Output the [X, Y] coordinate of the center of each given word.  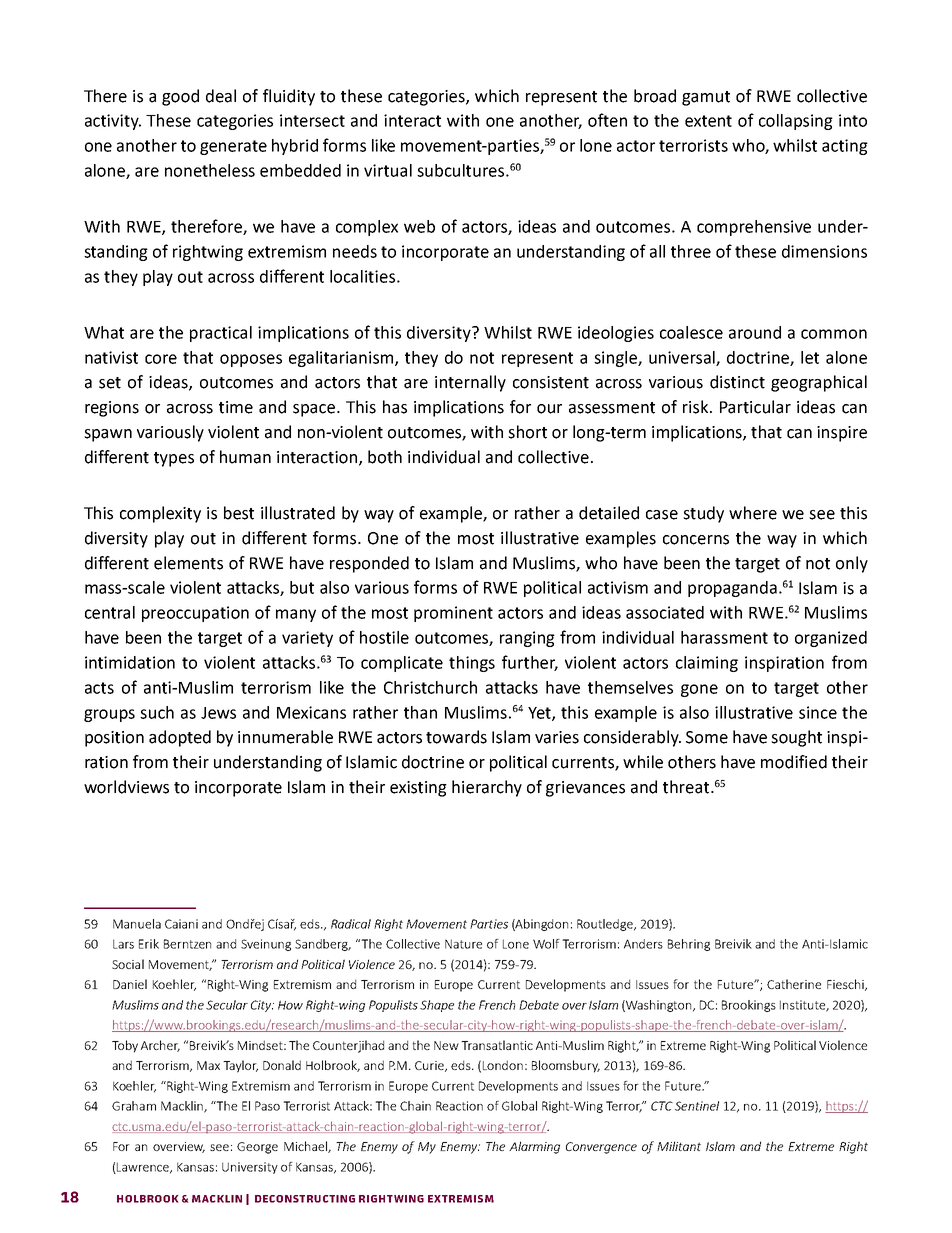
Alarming [534, 1147]
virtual [388, 170]
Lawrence [143, 1168]
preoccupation [195, 614]
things [472, 664]
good [180, 97]
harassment [724, 637]
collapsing [796, 122]
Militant [679, 1146]
